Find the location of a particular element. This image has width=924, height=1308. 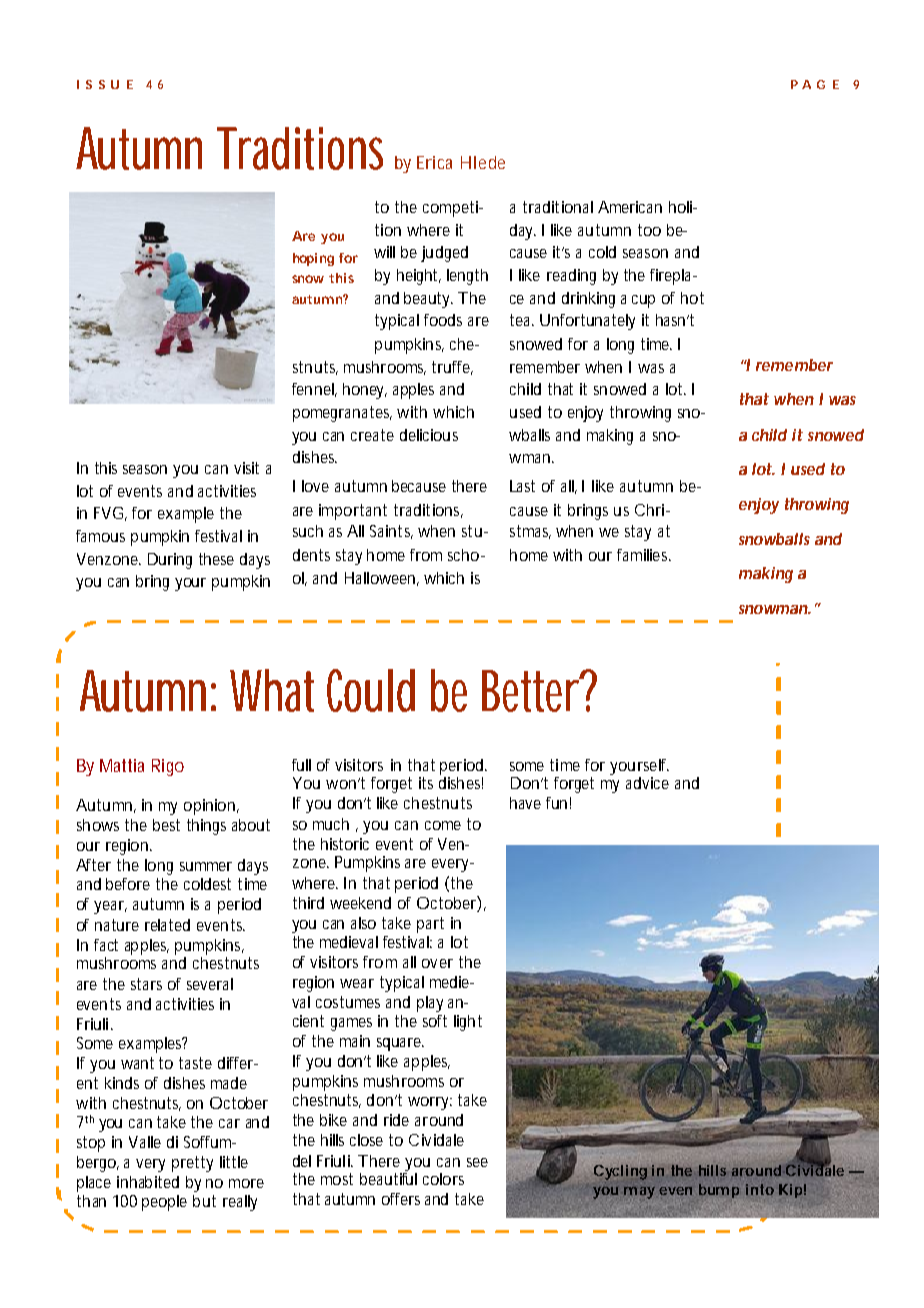

During is located at coordinates (170, 561).
